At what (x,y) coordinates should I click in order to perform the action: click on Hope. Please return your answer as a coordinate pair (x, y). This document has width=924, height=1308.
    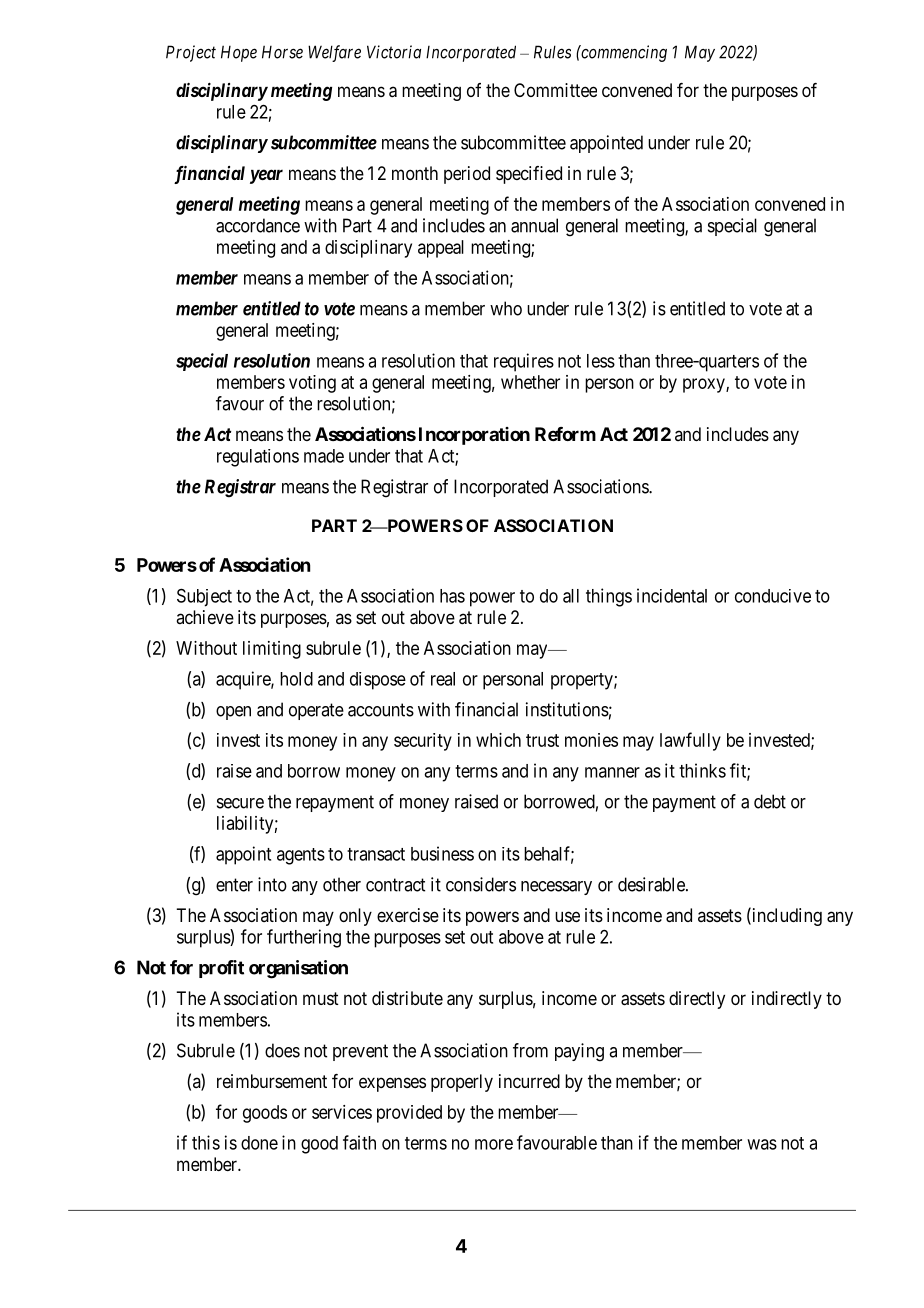
    Looking at the image, I should click on (239, 53).
